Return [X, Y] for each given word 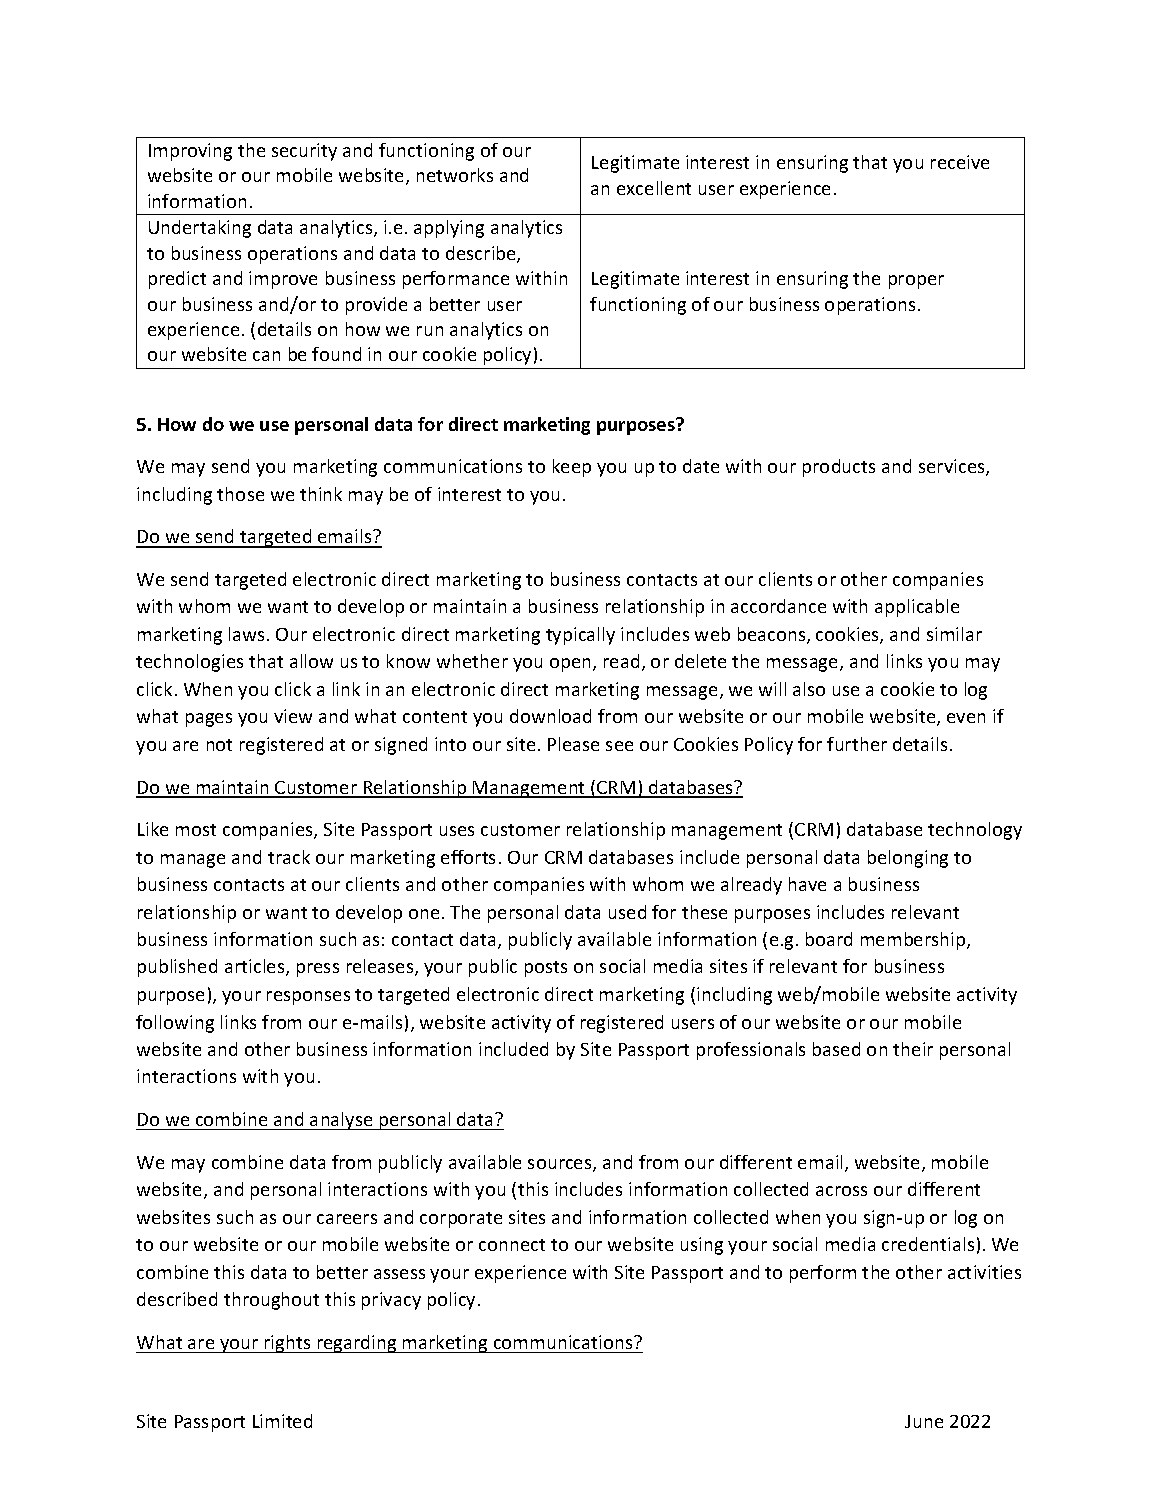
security [304, 152]
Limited [282, 1421]
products [839, 468]
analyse [341, 1121]
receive [960, 162]
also [809, 689]
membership [914, 941]
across [841, 1191]
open [572, 665]
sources [561, 1165]
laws [246, 634]
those [240, 494]
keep [572, 468]
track [289, 857]
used [627, 912]
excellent [654, 188]
